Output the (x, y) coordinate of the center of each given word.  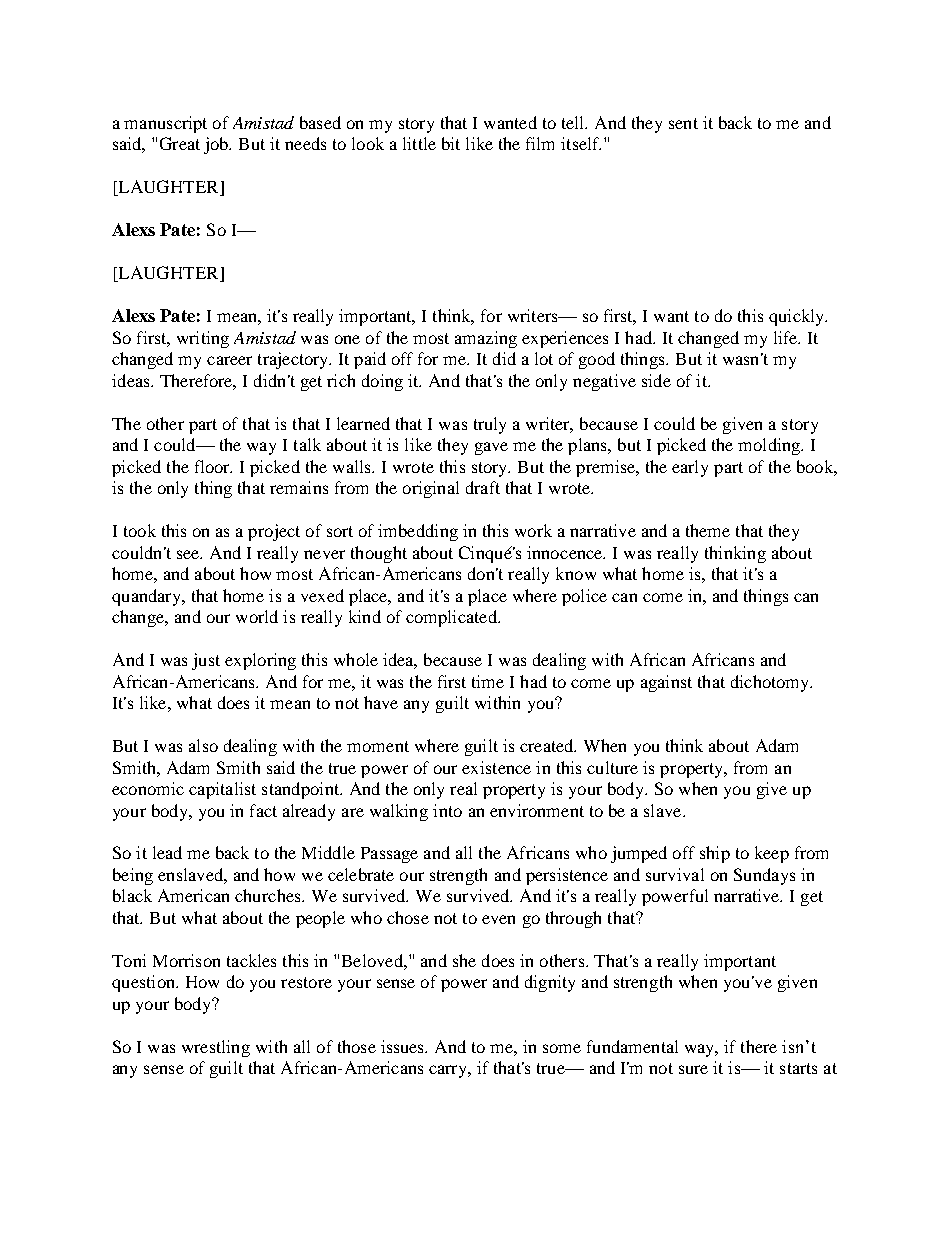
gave (491, 448)
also (203, 745)
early (690, 468)
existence (496, 767)
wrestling (216, 1048)
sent (683, 123)
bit (451, 143)
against (666, 683)
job (217, 145)
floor (213, 466)
